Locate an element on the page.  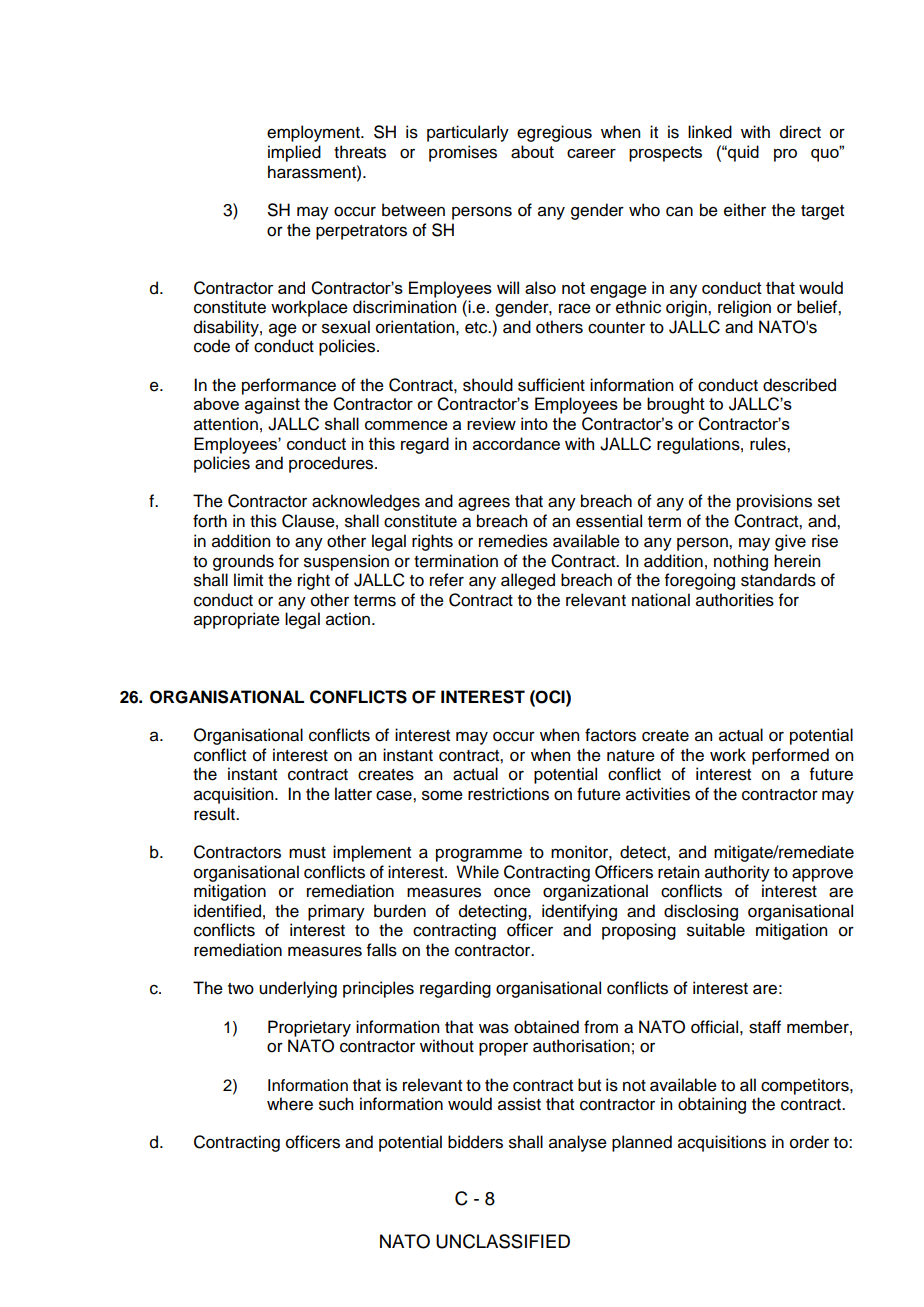
where is located at coordinates (290, 1104).
